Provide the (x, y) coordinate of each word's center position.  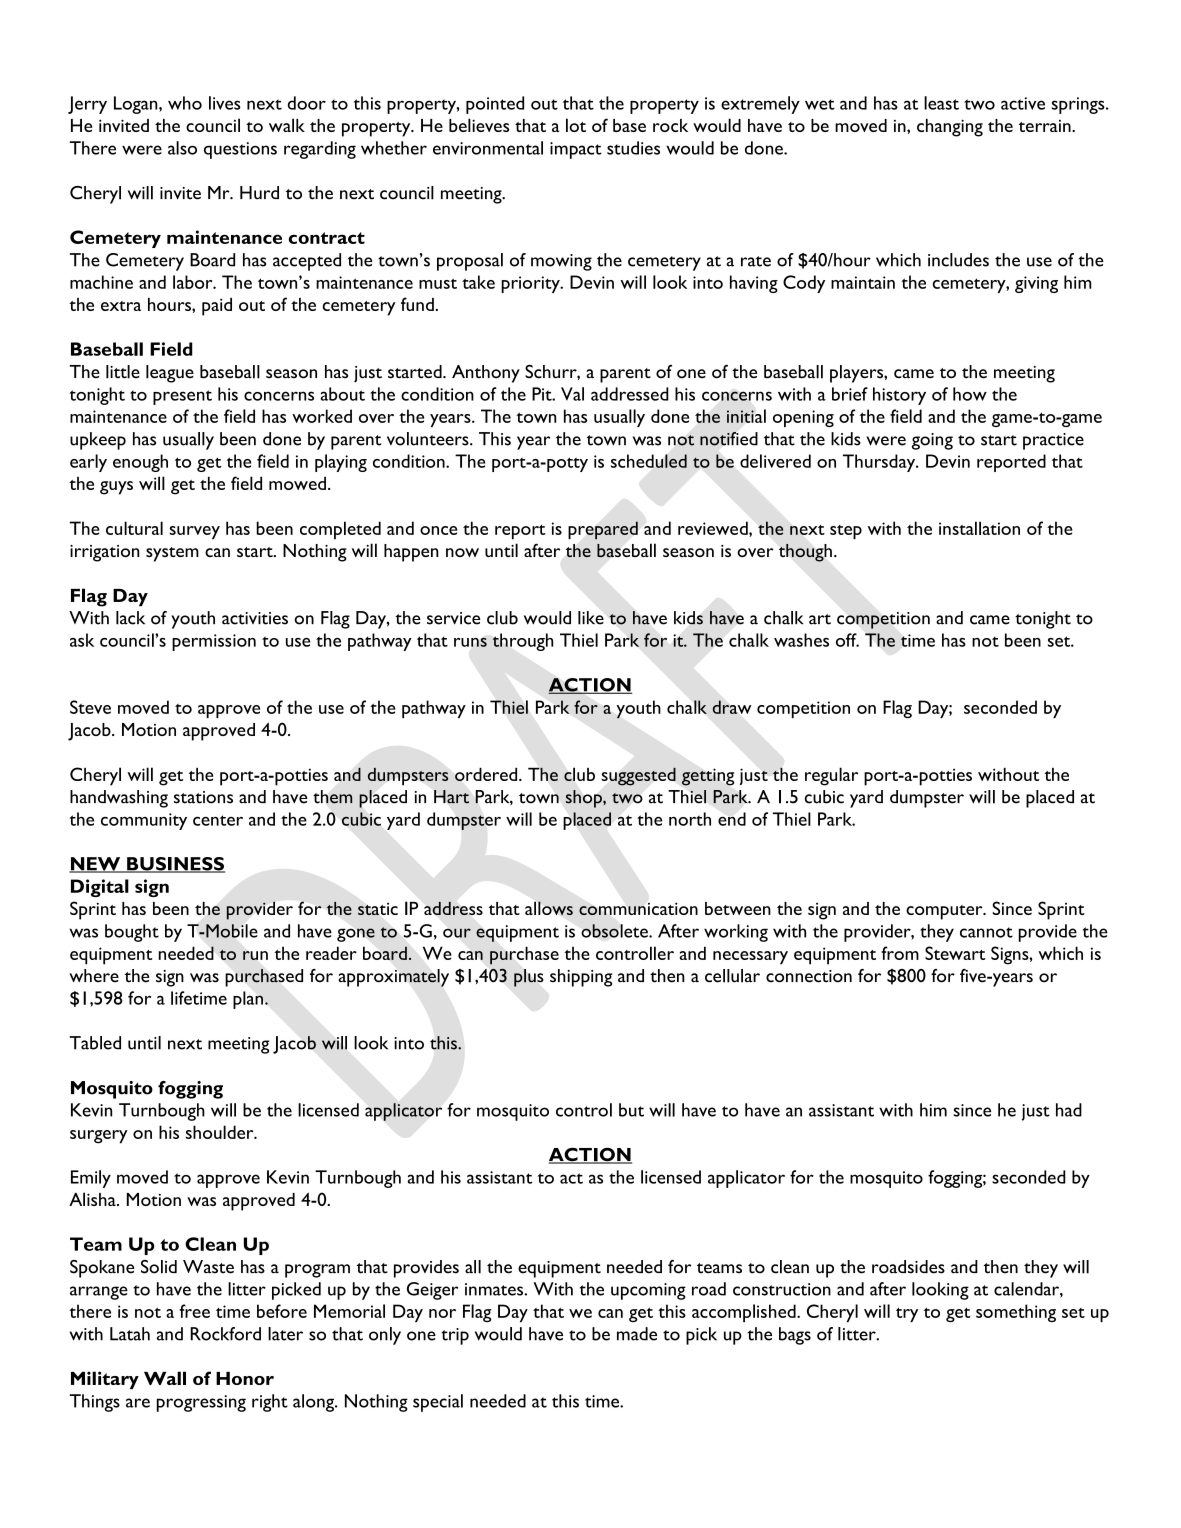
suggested (639, 777)
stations (203, 797)
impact (576, 150)
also (182, 148)
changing (950, 128)
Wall (165, 1378)
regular (831, 776)
